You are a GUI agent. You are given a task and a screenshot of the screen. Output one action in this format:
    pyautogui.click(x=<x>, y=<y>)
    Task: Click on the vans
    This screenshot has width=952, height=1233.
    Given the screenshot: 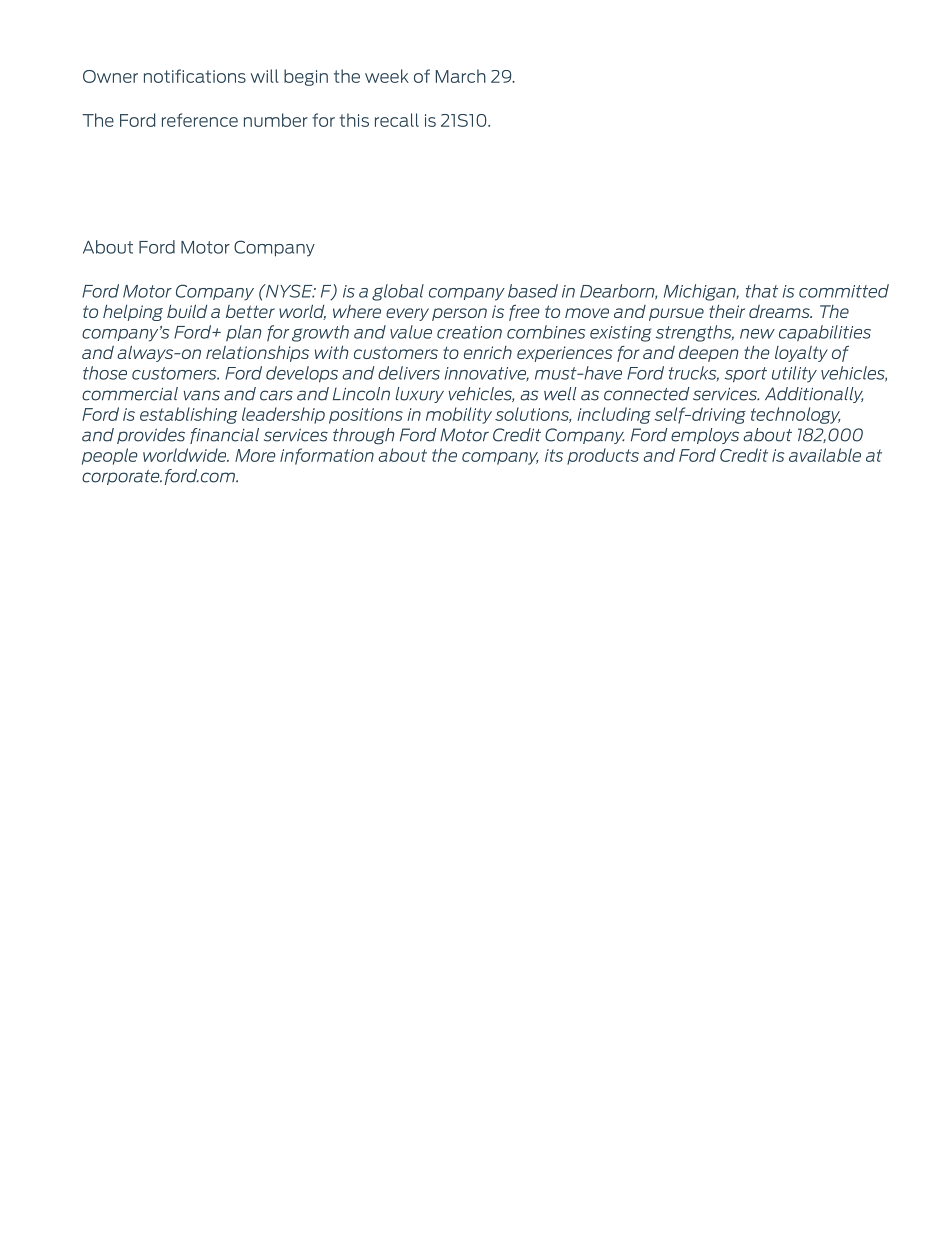 What is the action you would take?
    pyautogui.click(x=202, y=395)
